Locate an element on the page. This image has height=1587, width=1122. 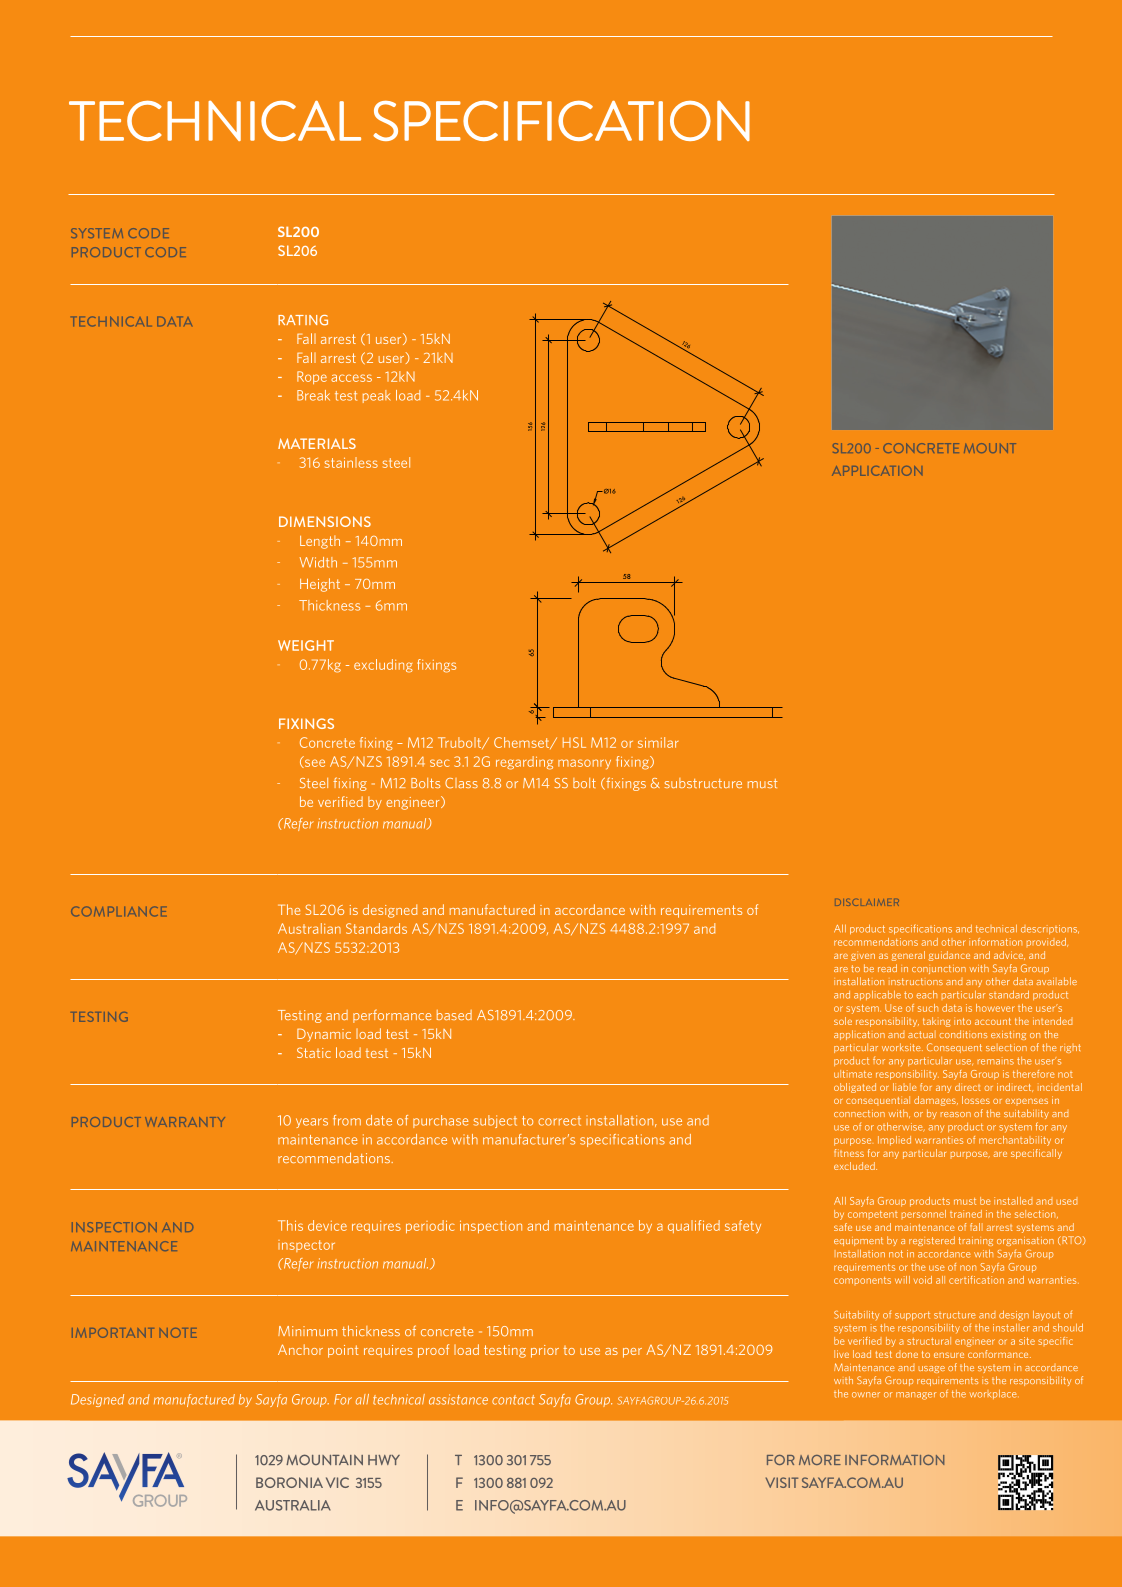
contact is located at coordinates (513, 1400).
